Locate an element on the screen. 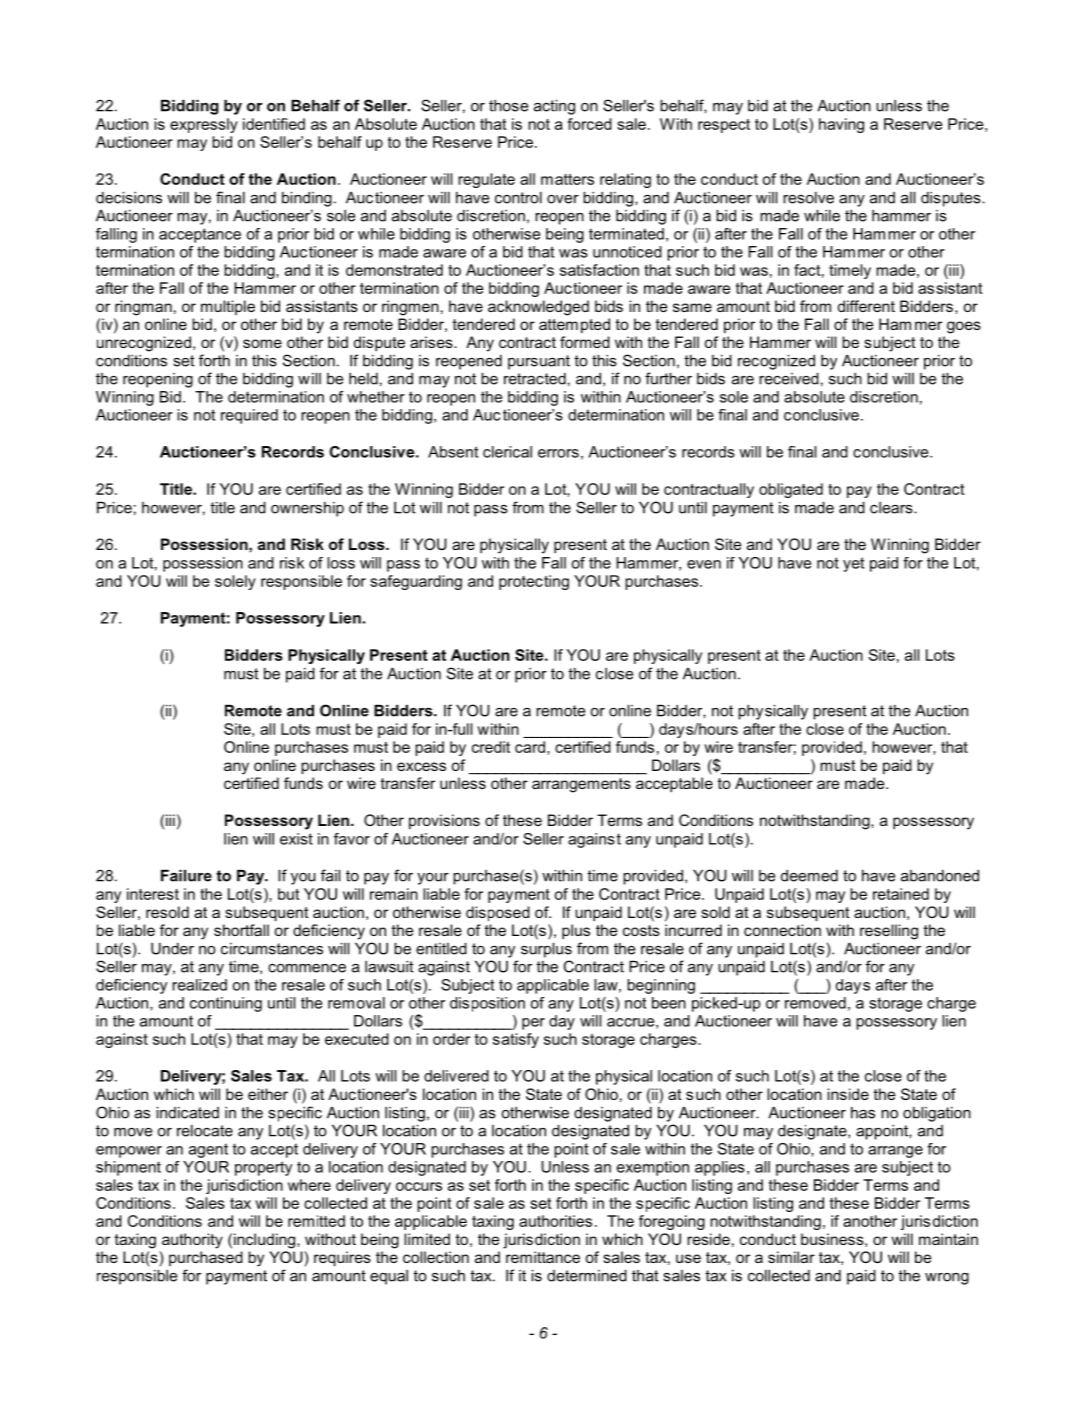 This screenshot has width=1086, height=1406. acting is located at coordinates (554, 107).
